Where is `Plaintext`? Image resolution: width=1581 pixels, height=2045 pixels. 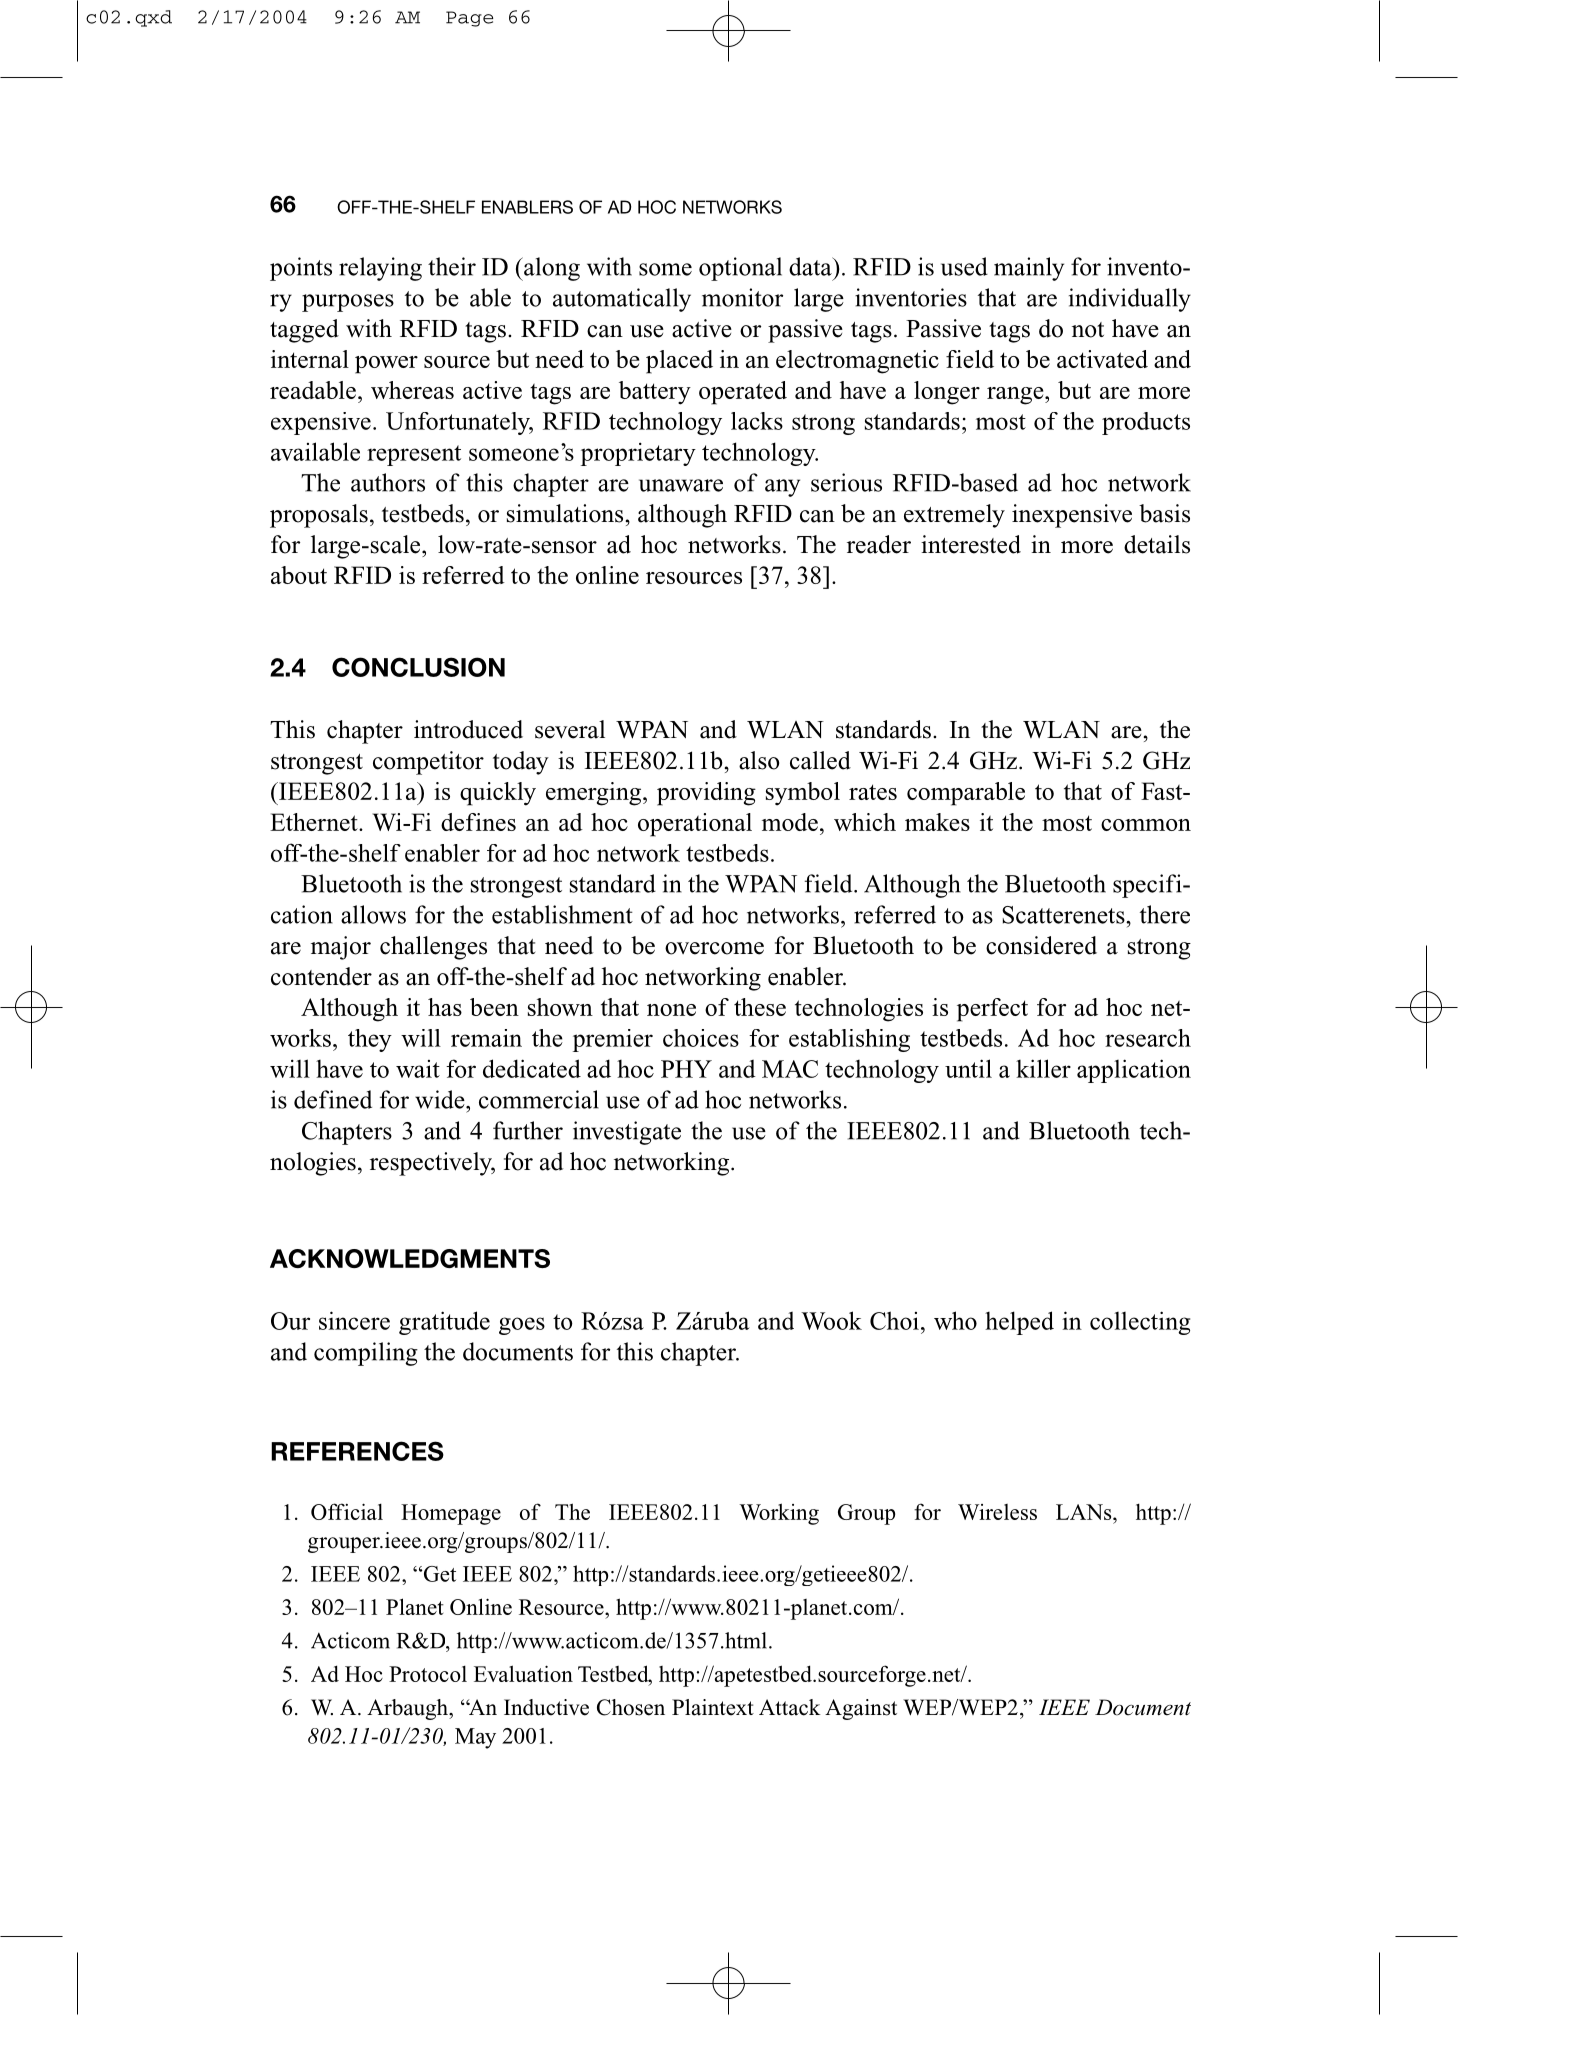
Plaintext is located at coordinates (713, 1707).
